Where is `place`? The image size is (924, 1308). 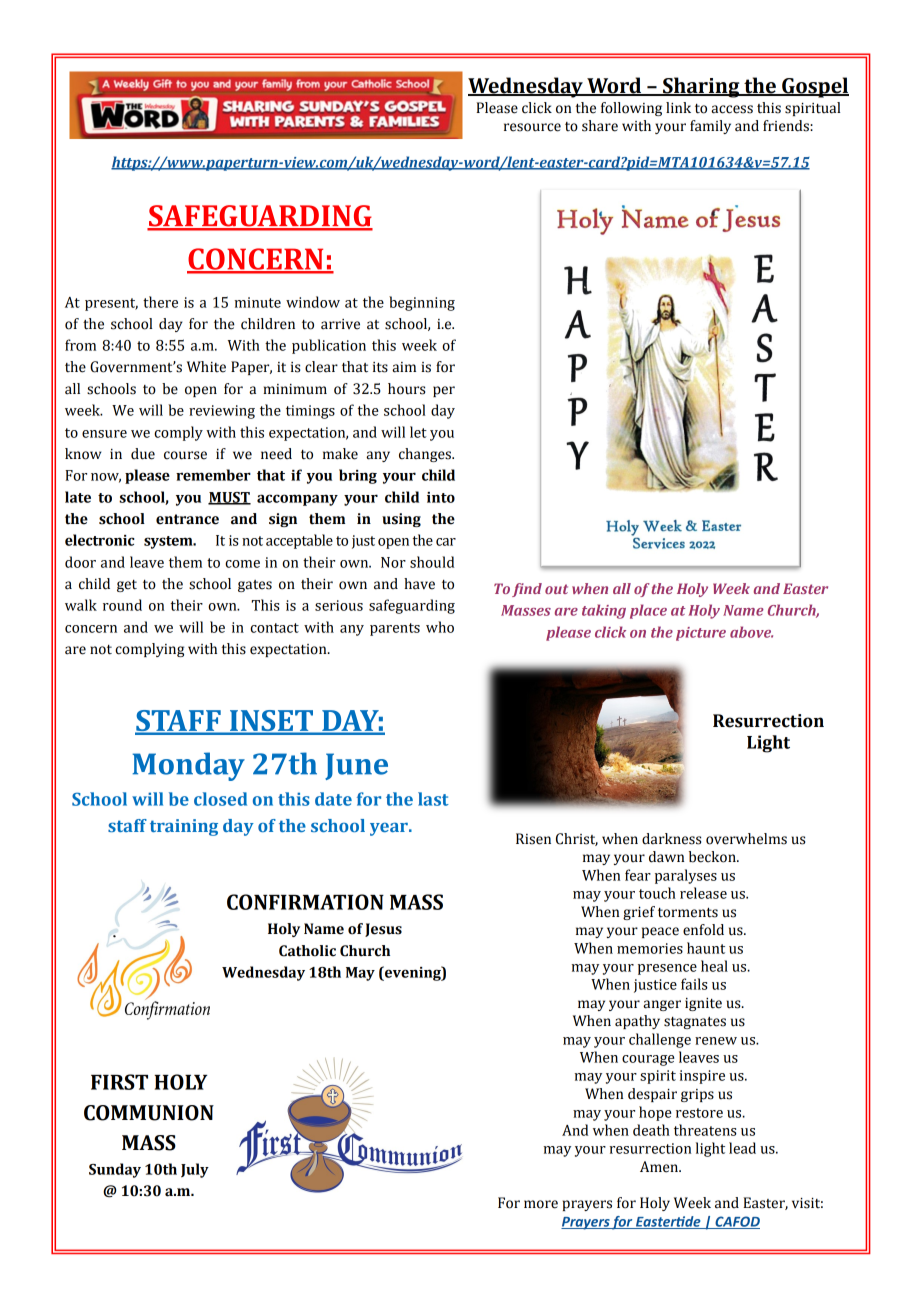
place is located at coordinates (648, 611).
